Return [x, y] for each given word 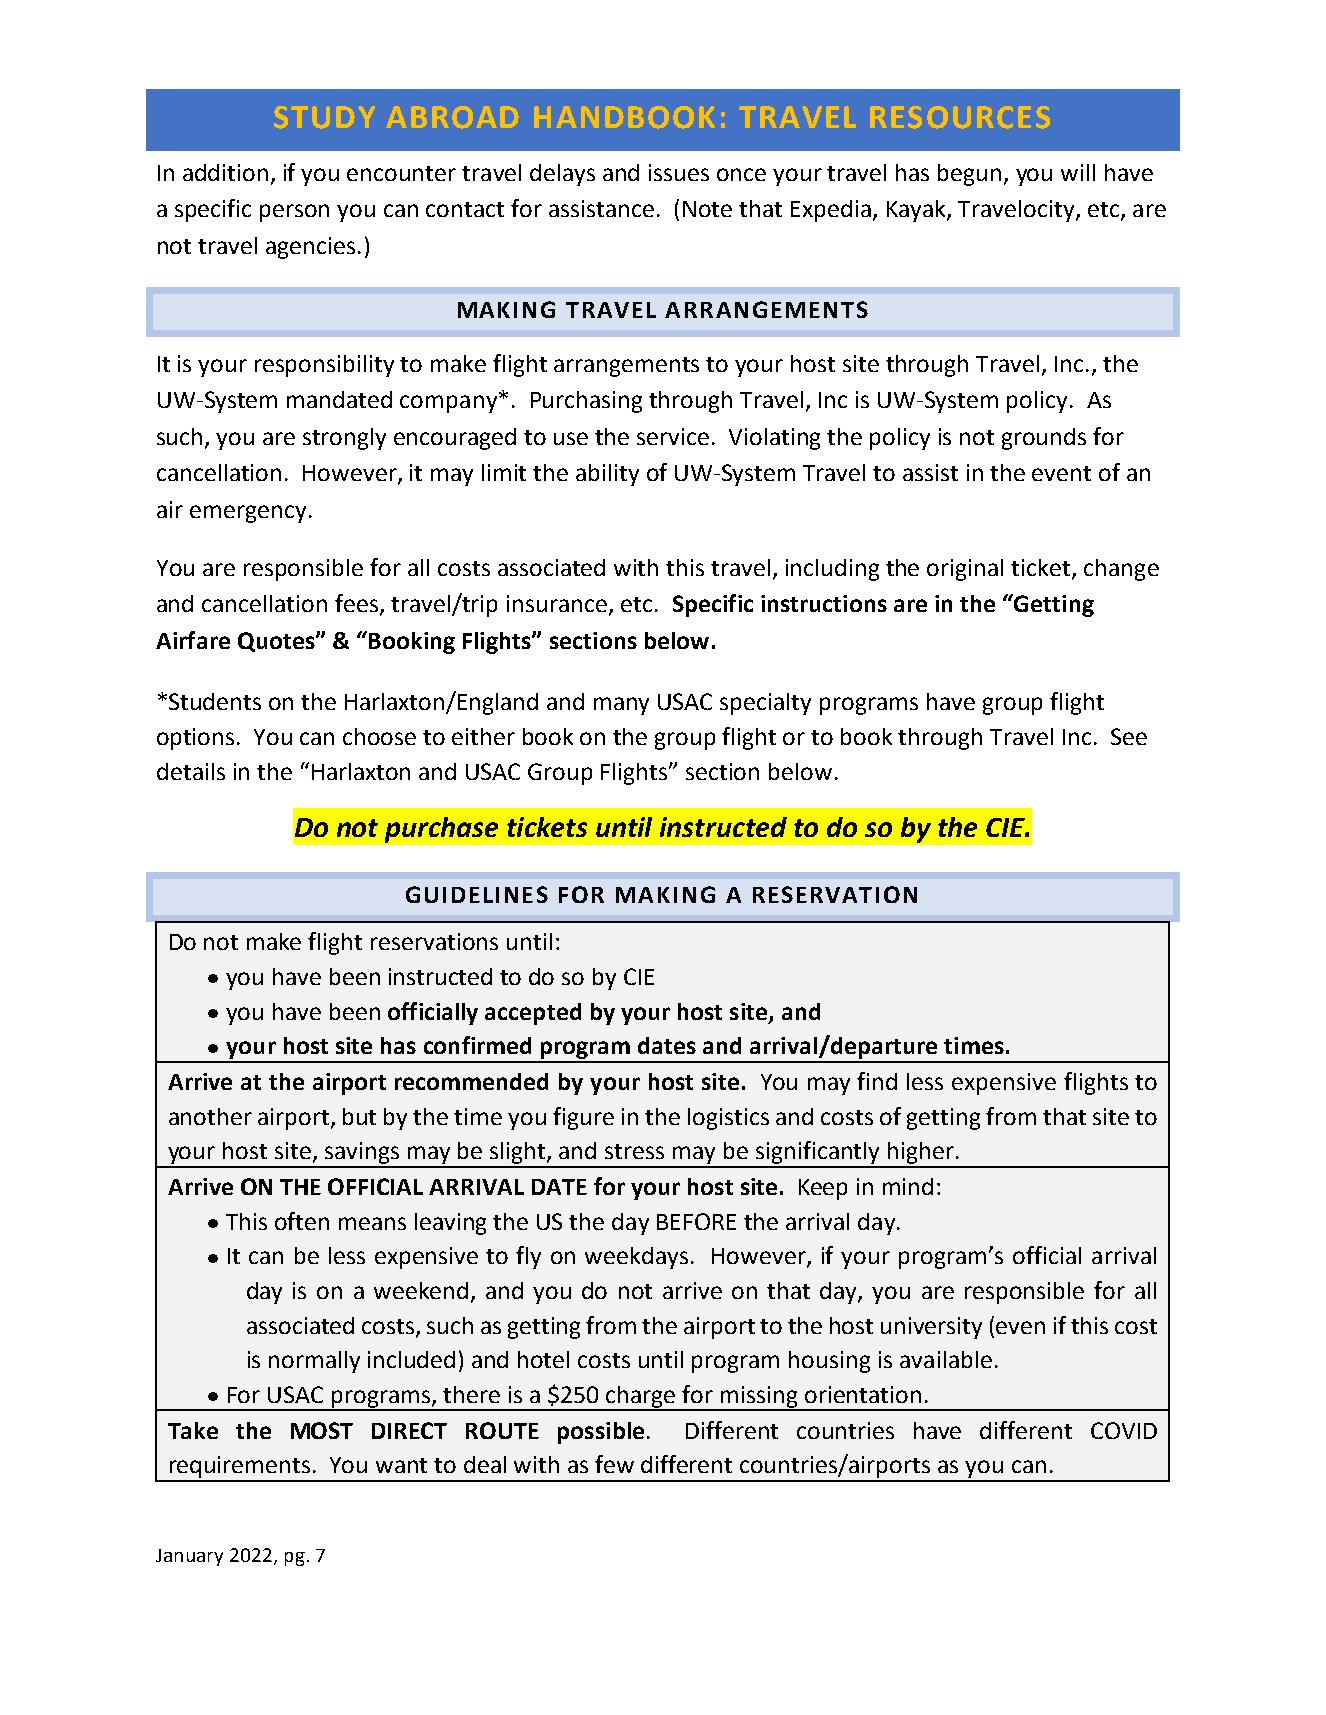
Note [707, 209]
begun [969, 175]
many [621, 706]
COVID [1124, 1430]
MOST [322, 1430]
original [965, 570]
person [294, 213]
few [614, 1464]
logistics [728, 1119]
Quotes [277, 642]
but [359, 1116]
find [877, 1081]
